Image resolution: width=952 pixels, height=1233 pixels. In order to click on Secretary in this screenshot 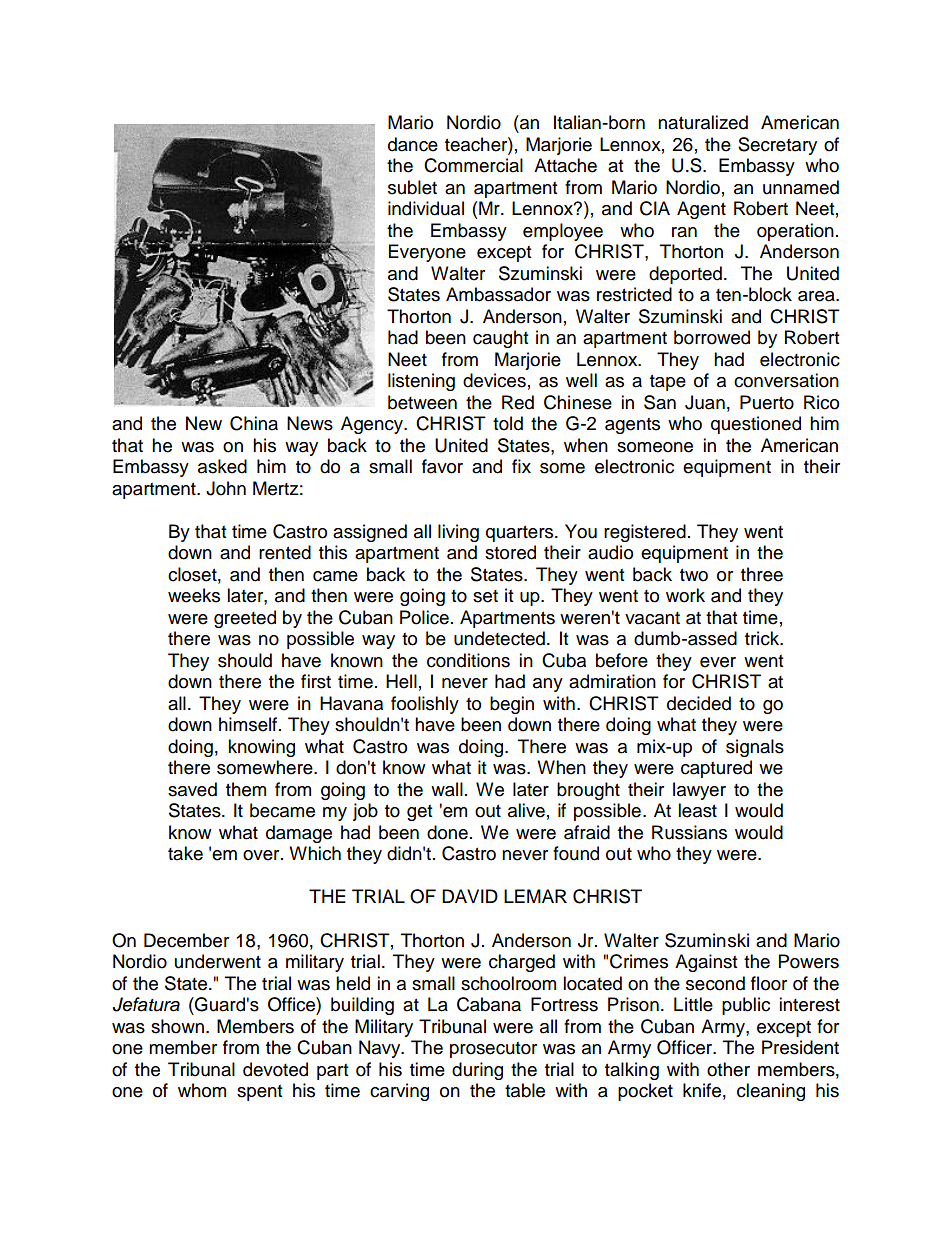, I will do `click(777, 146)`.
